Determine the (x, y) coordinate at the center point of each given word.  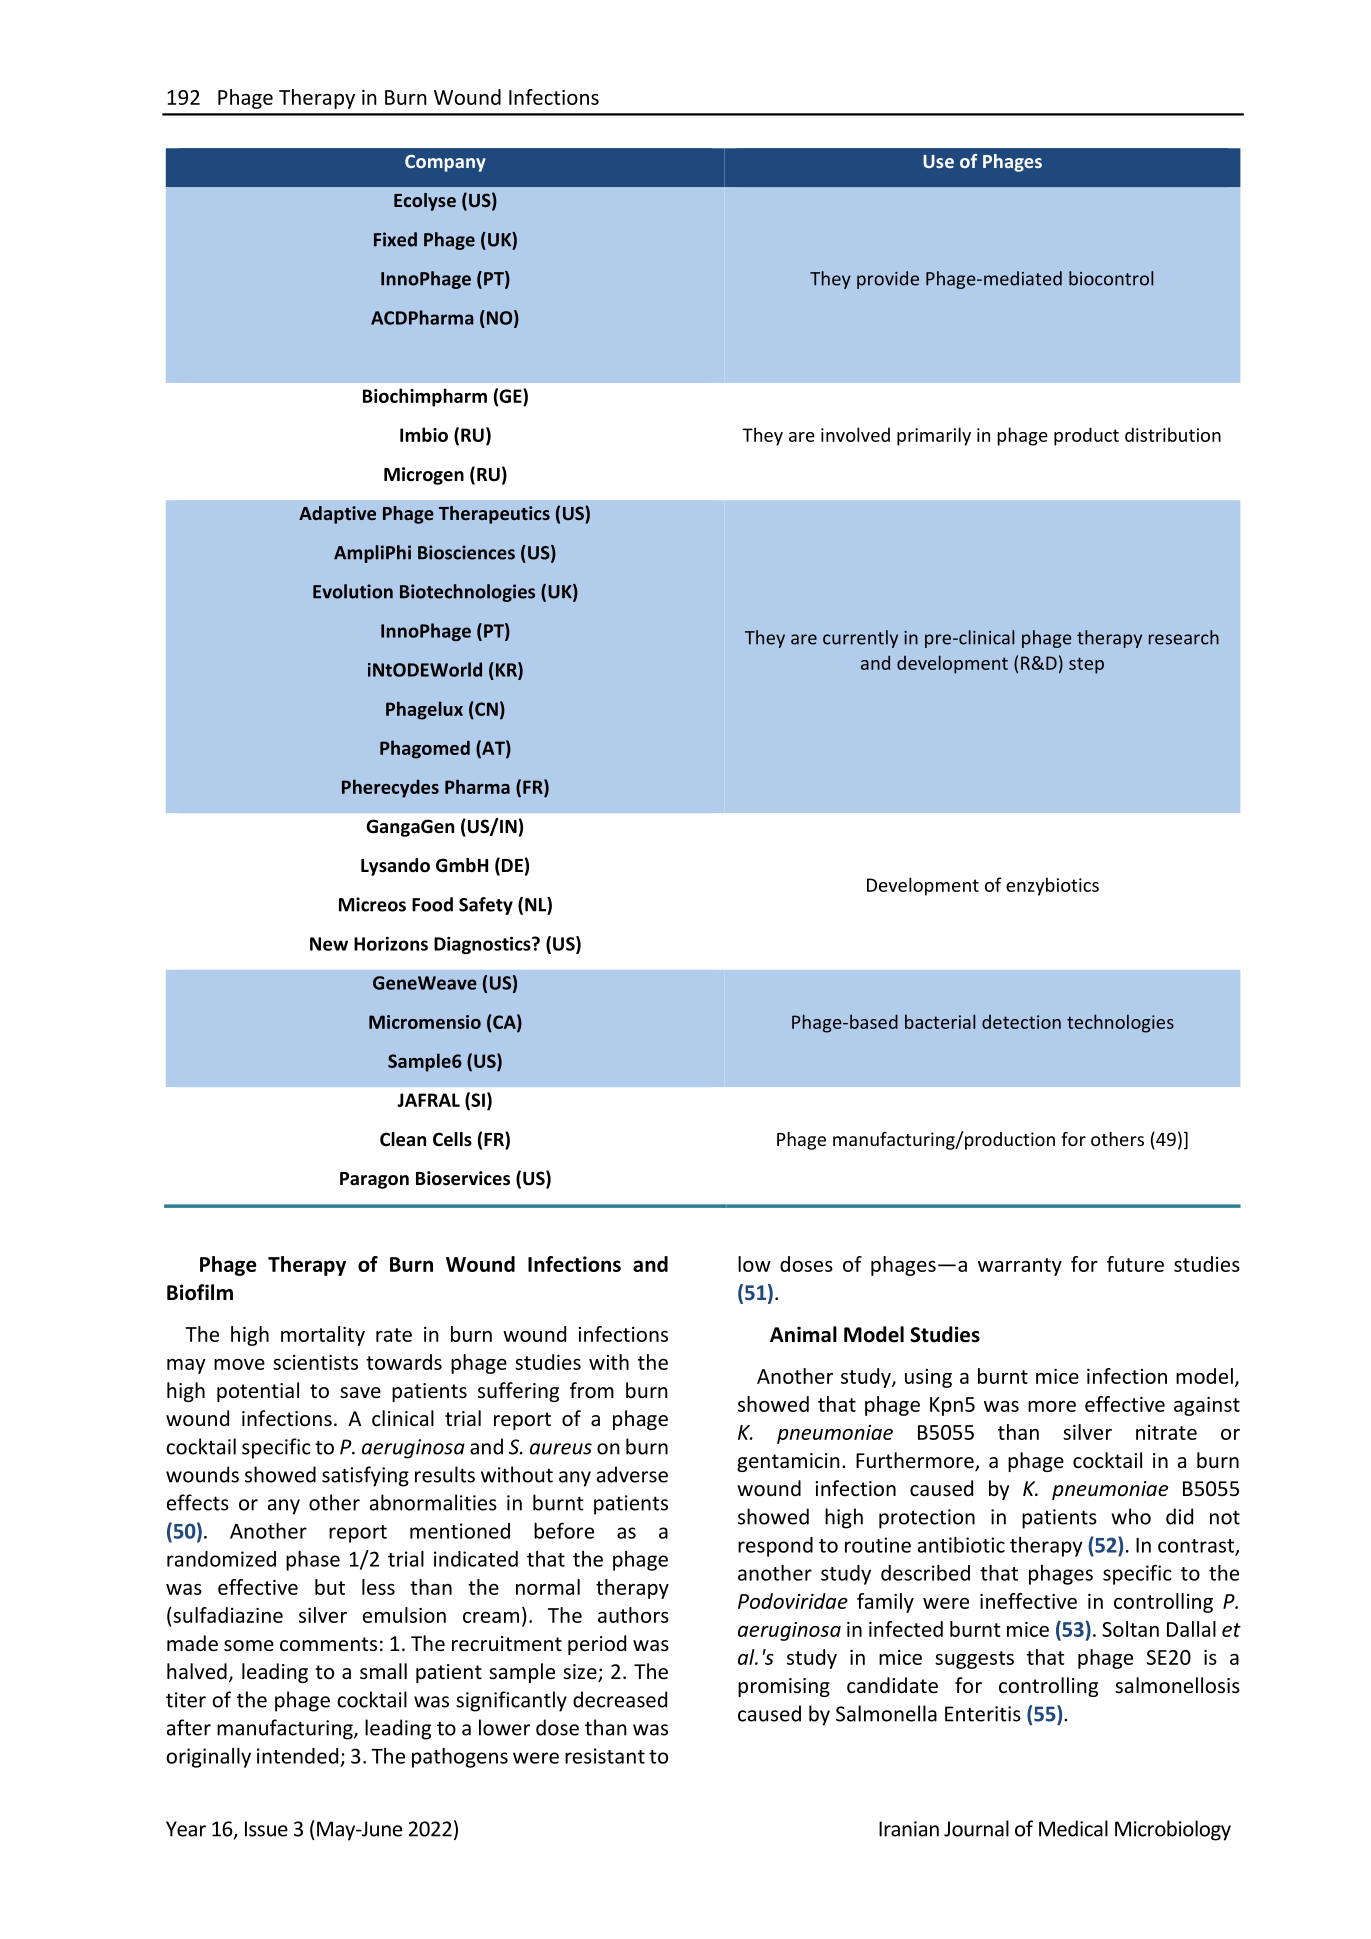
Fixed (395, 239)
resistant (605, 1756)
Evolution (353, 591)
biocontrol (1111, 278)
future (1135, 1264)
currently (860, 639)
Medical (1073, 1828)
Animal (803, 1334)
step (1086, 665)
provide (888, 280)
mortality (323, 1336)
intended (297, 1756)
